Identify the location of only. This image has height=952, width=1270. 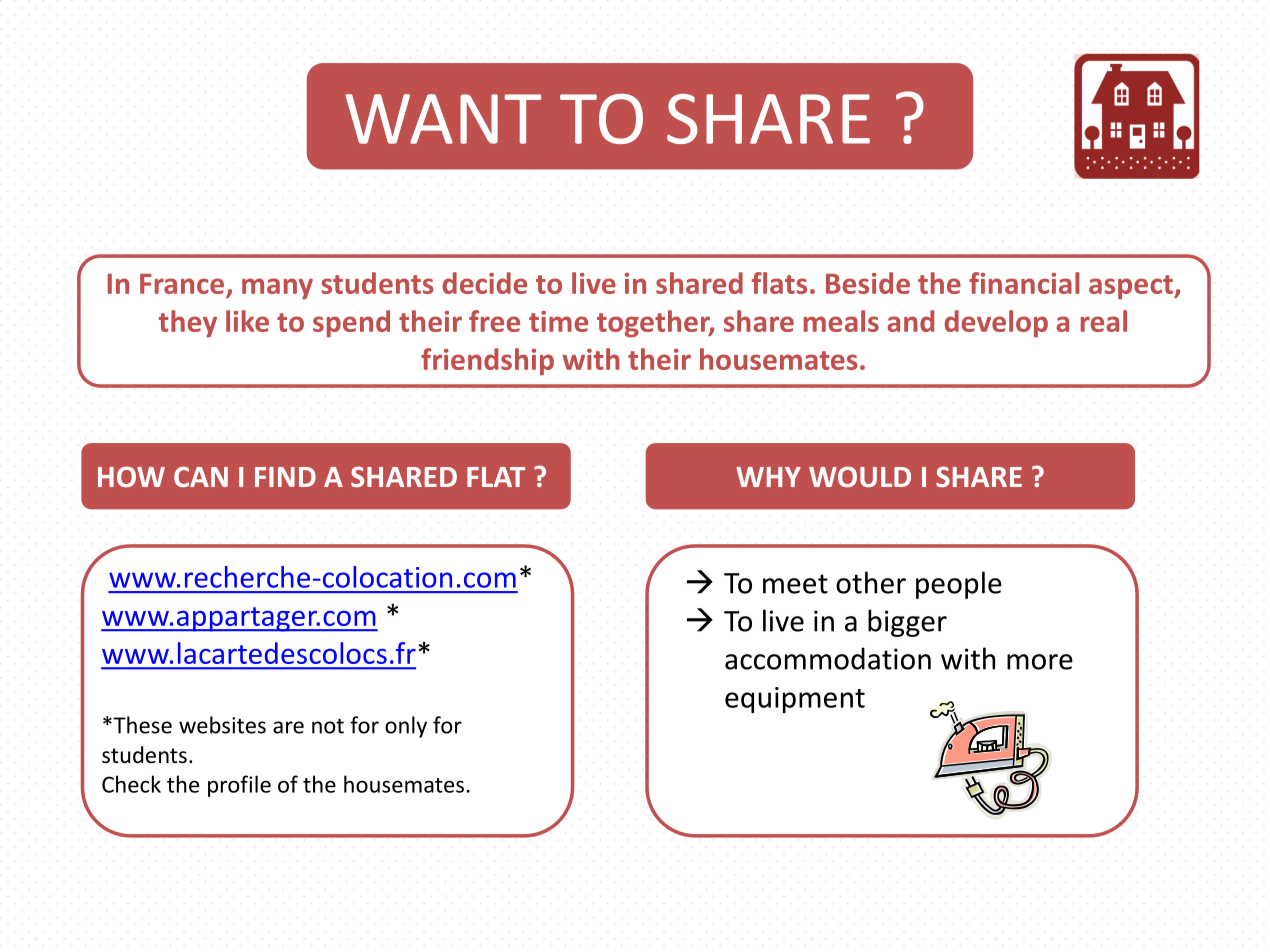
(406, 727).
